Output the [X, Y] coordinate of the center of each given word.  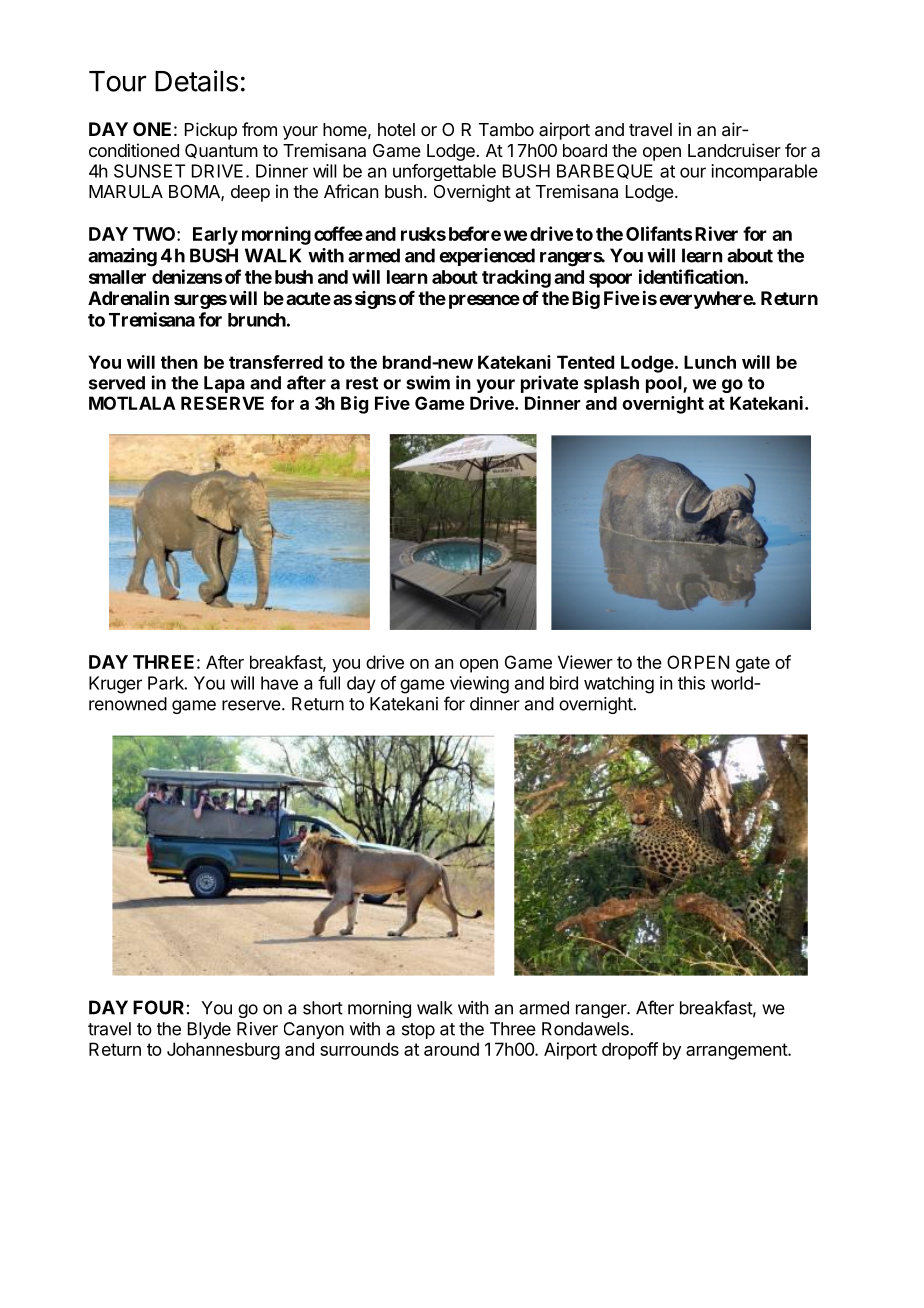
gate [753, 664]
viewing [479, 685]
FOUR [158, 1007]
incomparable [764, 172]
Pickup [211, 131]
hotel [396, 129]
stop [418, 1031]
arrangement [737, 1051]
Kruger [115, 685]
